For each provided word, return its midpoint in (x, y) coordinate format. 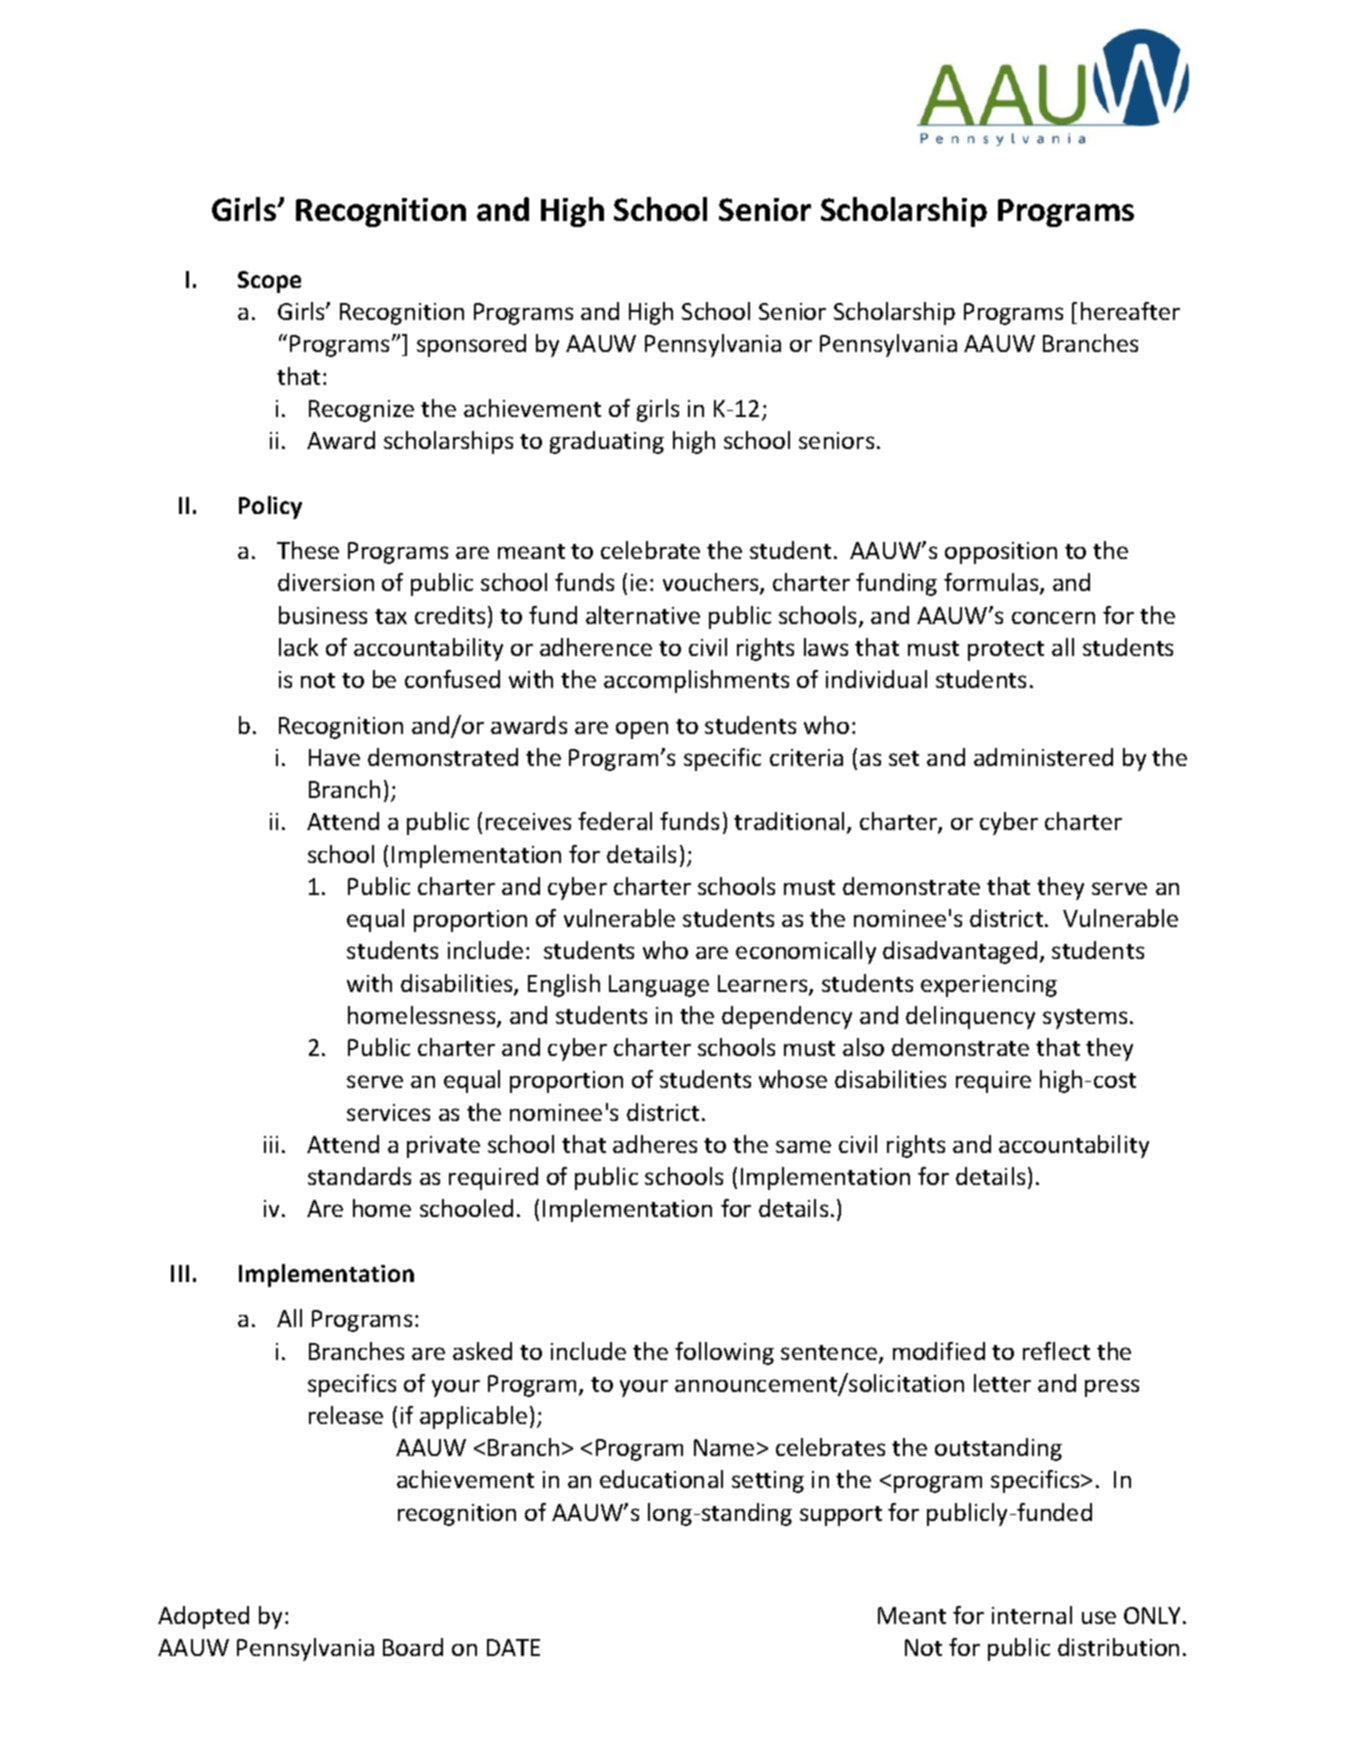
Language (659, 986)
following (724, 1353)
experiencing (989, 986)
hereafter (1130, 311)
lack (298, 647)
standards (359, 1176)
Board (413, 1647)
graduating (607, 442)
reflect (1056, 1351)
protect (1006, 651)
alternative (643, 615)
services (388, 1112)
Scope (269, 282)
